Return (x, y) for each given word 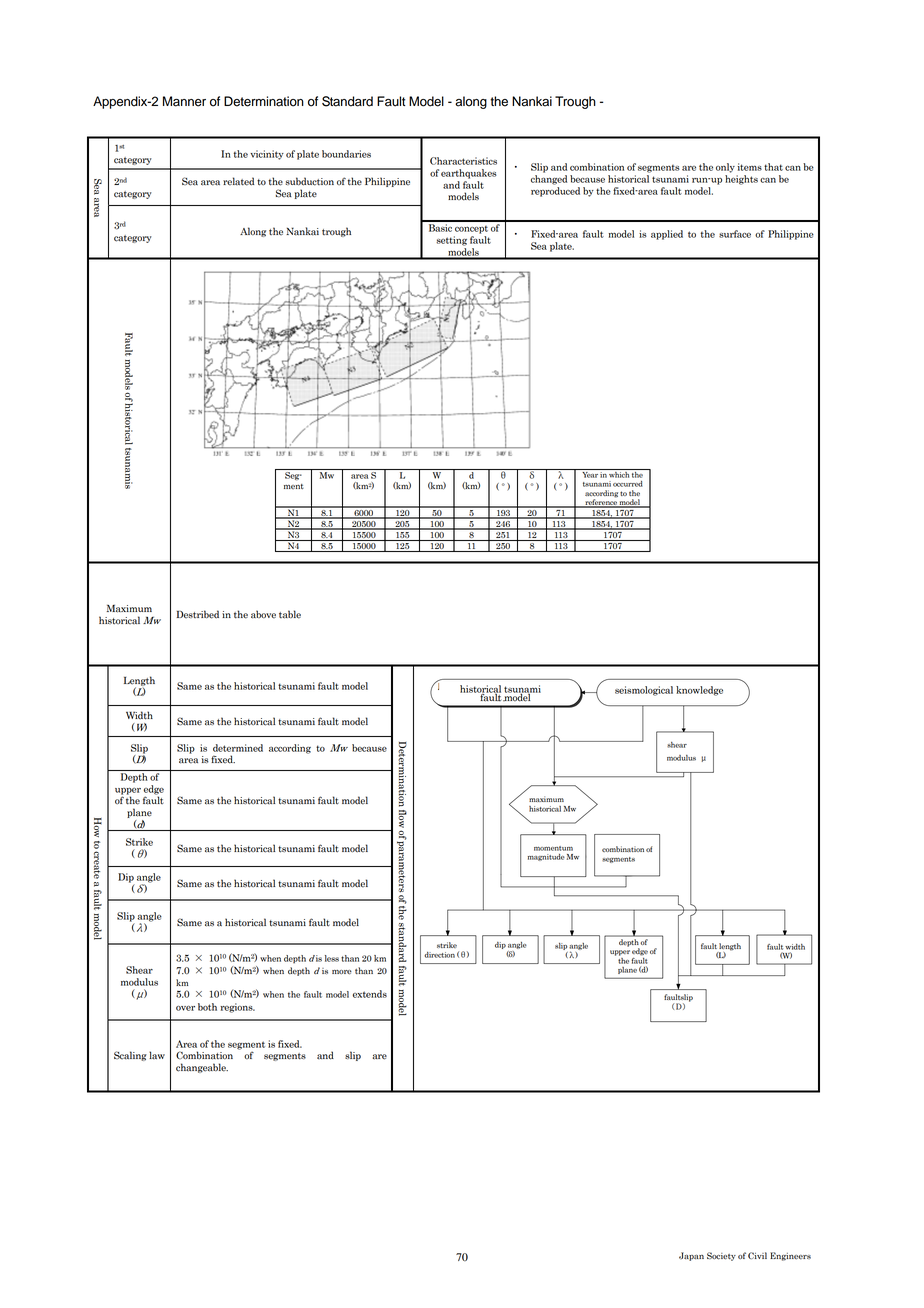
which (619, 473)
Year (590, 473)
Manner (184, 101)
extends (370, 994)
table (290, 614)
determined (238, 748)
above (263, 614)
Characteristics (463, 161)
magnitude (546, 857)
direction (439, 955)
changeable (202, 1068)
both (207, 1007)
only (725, 168)
